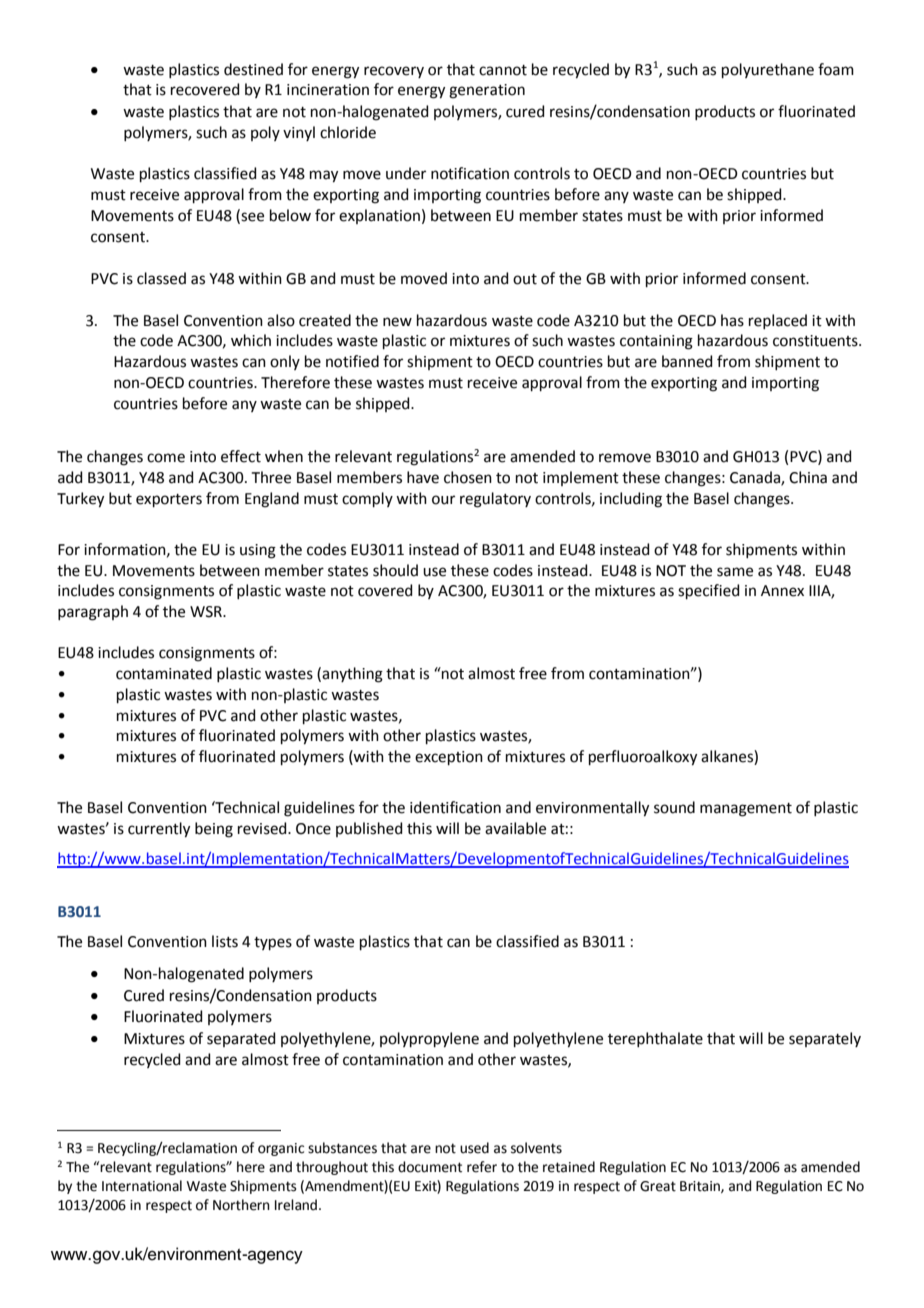 Image resolution: width=924 pixels, height=1308 pixels. Describe the element at coordinates (487, 91) in the image. I see `generation` at that location.
